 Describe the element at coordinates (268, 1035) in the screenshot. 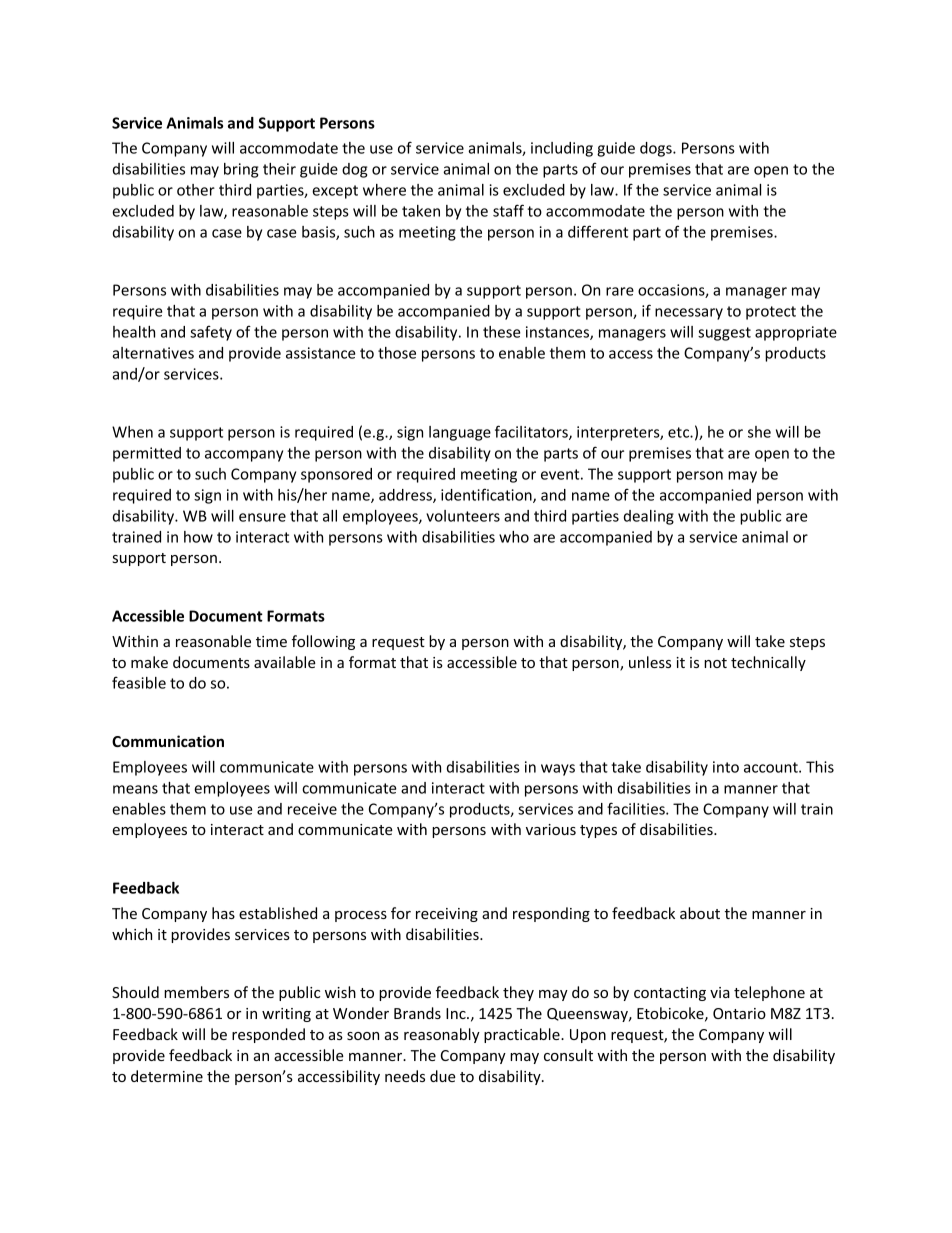

I see `responded` at that location.
